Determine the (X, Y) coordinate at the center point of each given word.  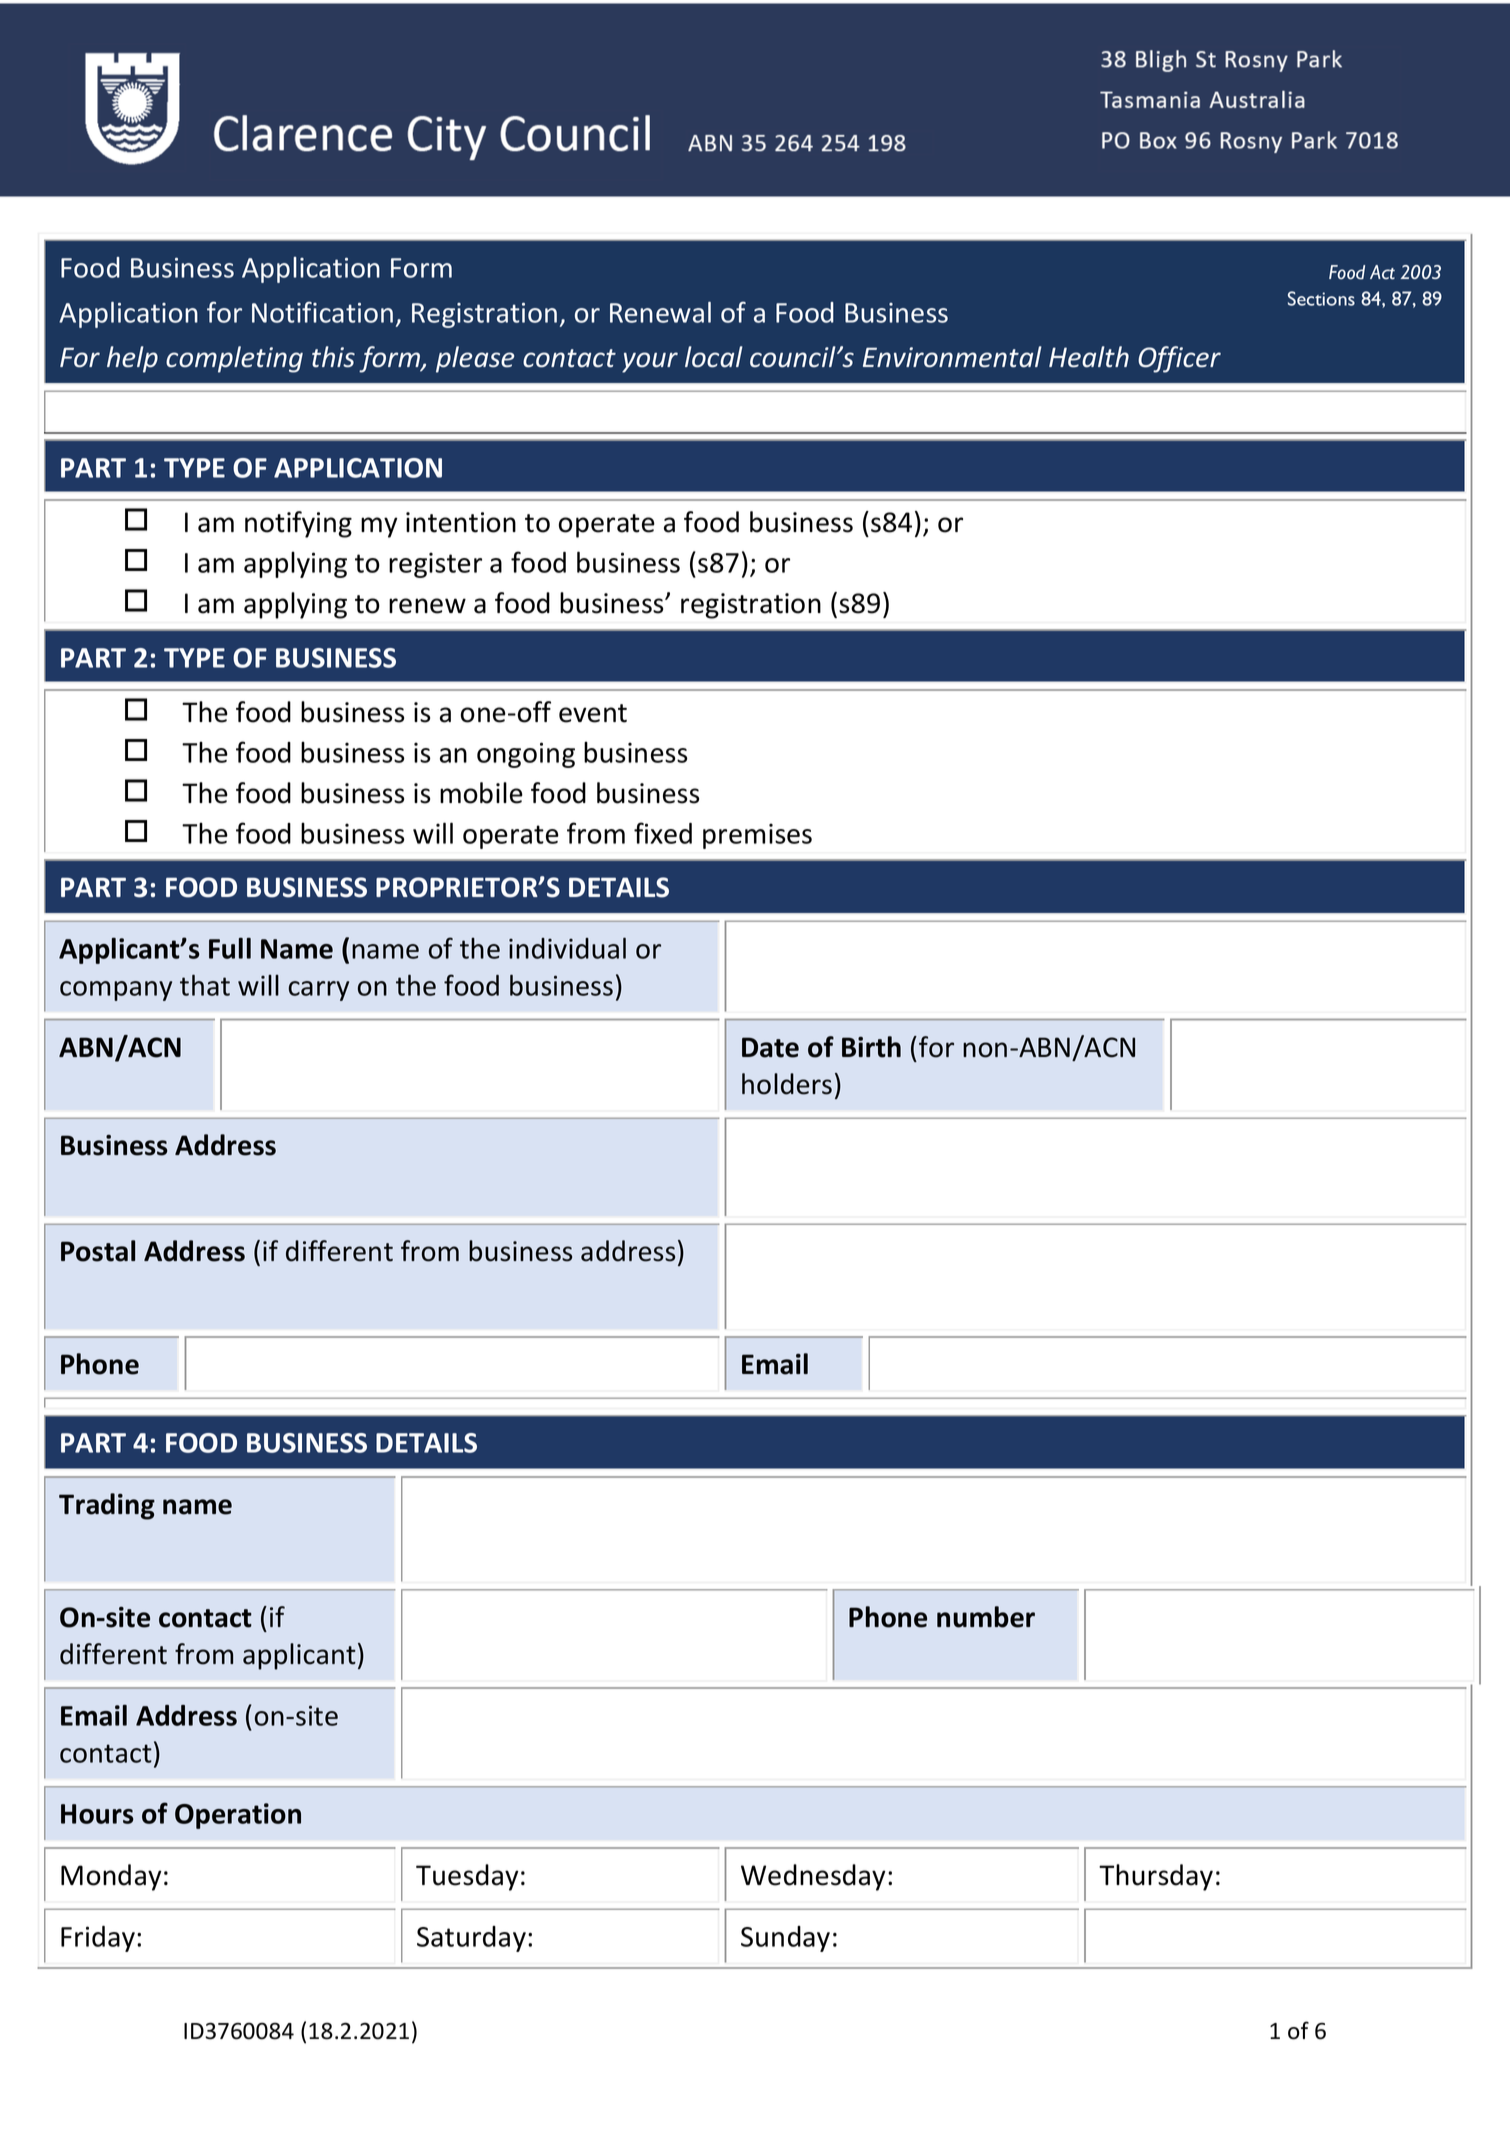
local (714, 357)
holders (787, 1084)
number (986, 1617)
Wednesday (813, 1877)
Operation (238, 1816)
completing (234, 359)
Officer (1179, 359)
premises (757, 836)
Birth (871, 1047)
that (205, 985)
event (593, 713)
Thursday (1156, 1877)
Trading (107, 1506)
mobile (481, 793)
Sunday (785, 1939)
